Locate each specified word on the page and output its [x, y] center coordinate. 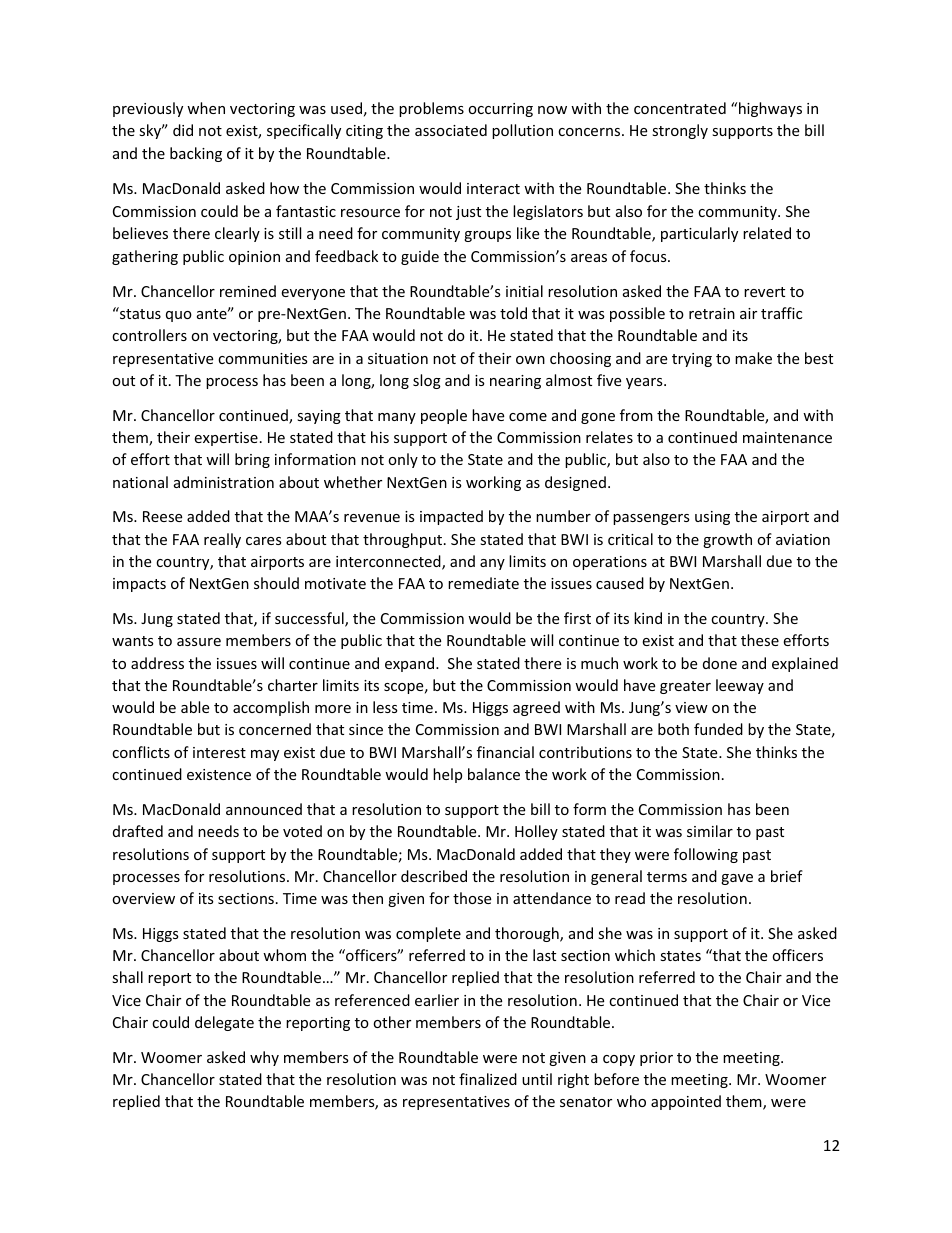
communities [263, 358]
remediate [483, 583]
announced [264, 809]
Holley [536, 832]
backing [196, 154]
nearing [515, 382]
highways [770, 109]
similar [710, 831]
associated [451, 130]
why [264, 1058]
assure [199, 642]
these [760, 640]
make [753, 358]
